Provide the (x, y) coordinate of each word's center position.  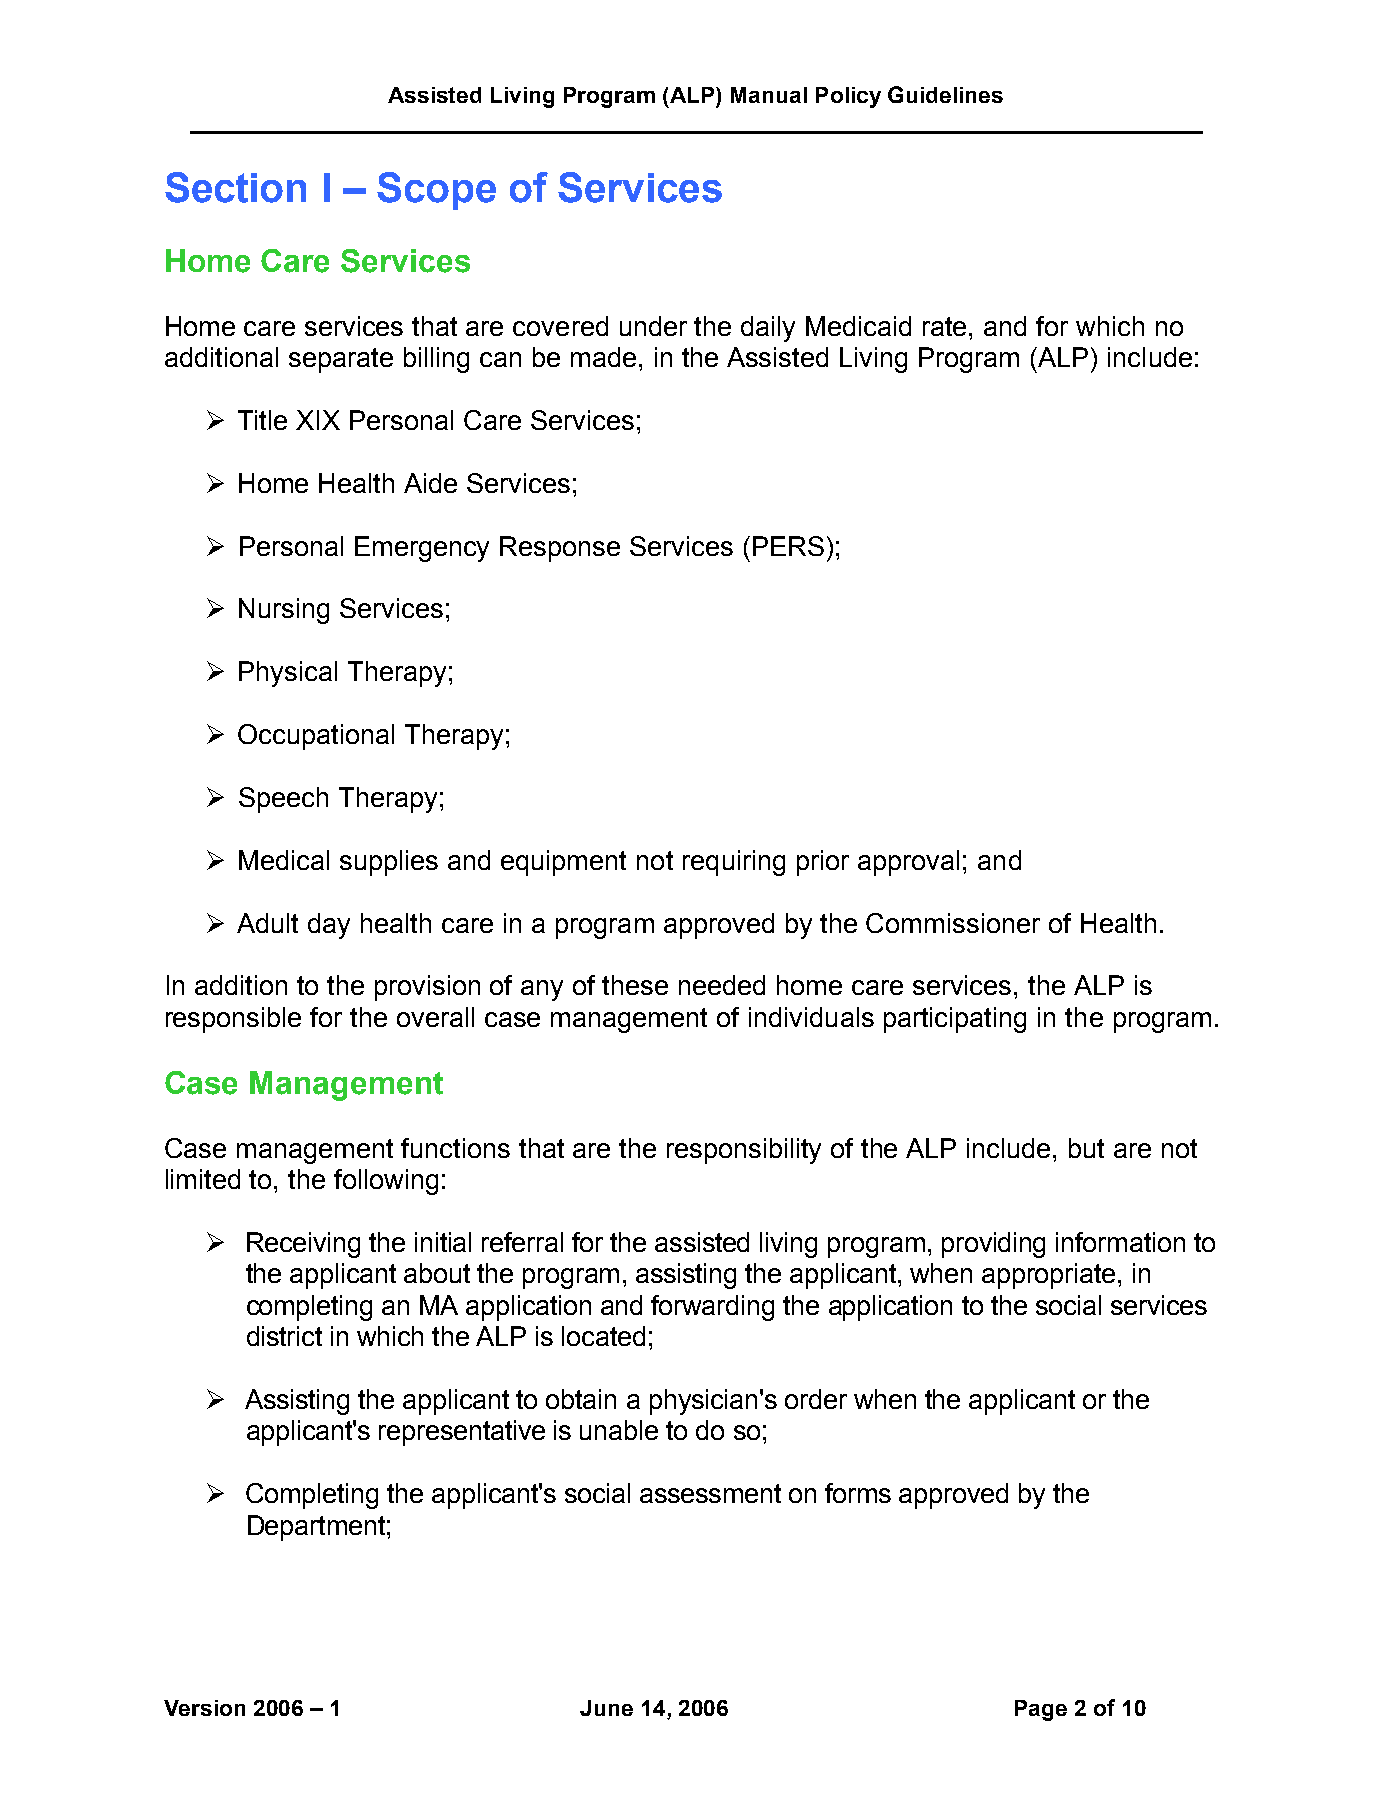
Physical (288, 674)
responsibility (744, 1151)
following (386, 1182)
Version (204, 1708)
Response (560, 549)
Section (235, 187)
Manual (769, 95)
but (1086, 1148)
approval (908, 863)
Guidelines (945, 94)
